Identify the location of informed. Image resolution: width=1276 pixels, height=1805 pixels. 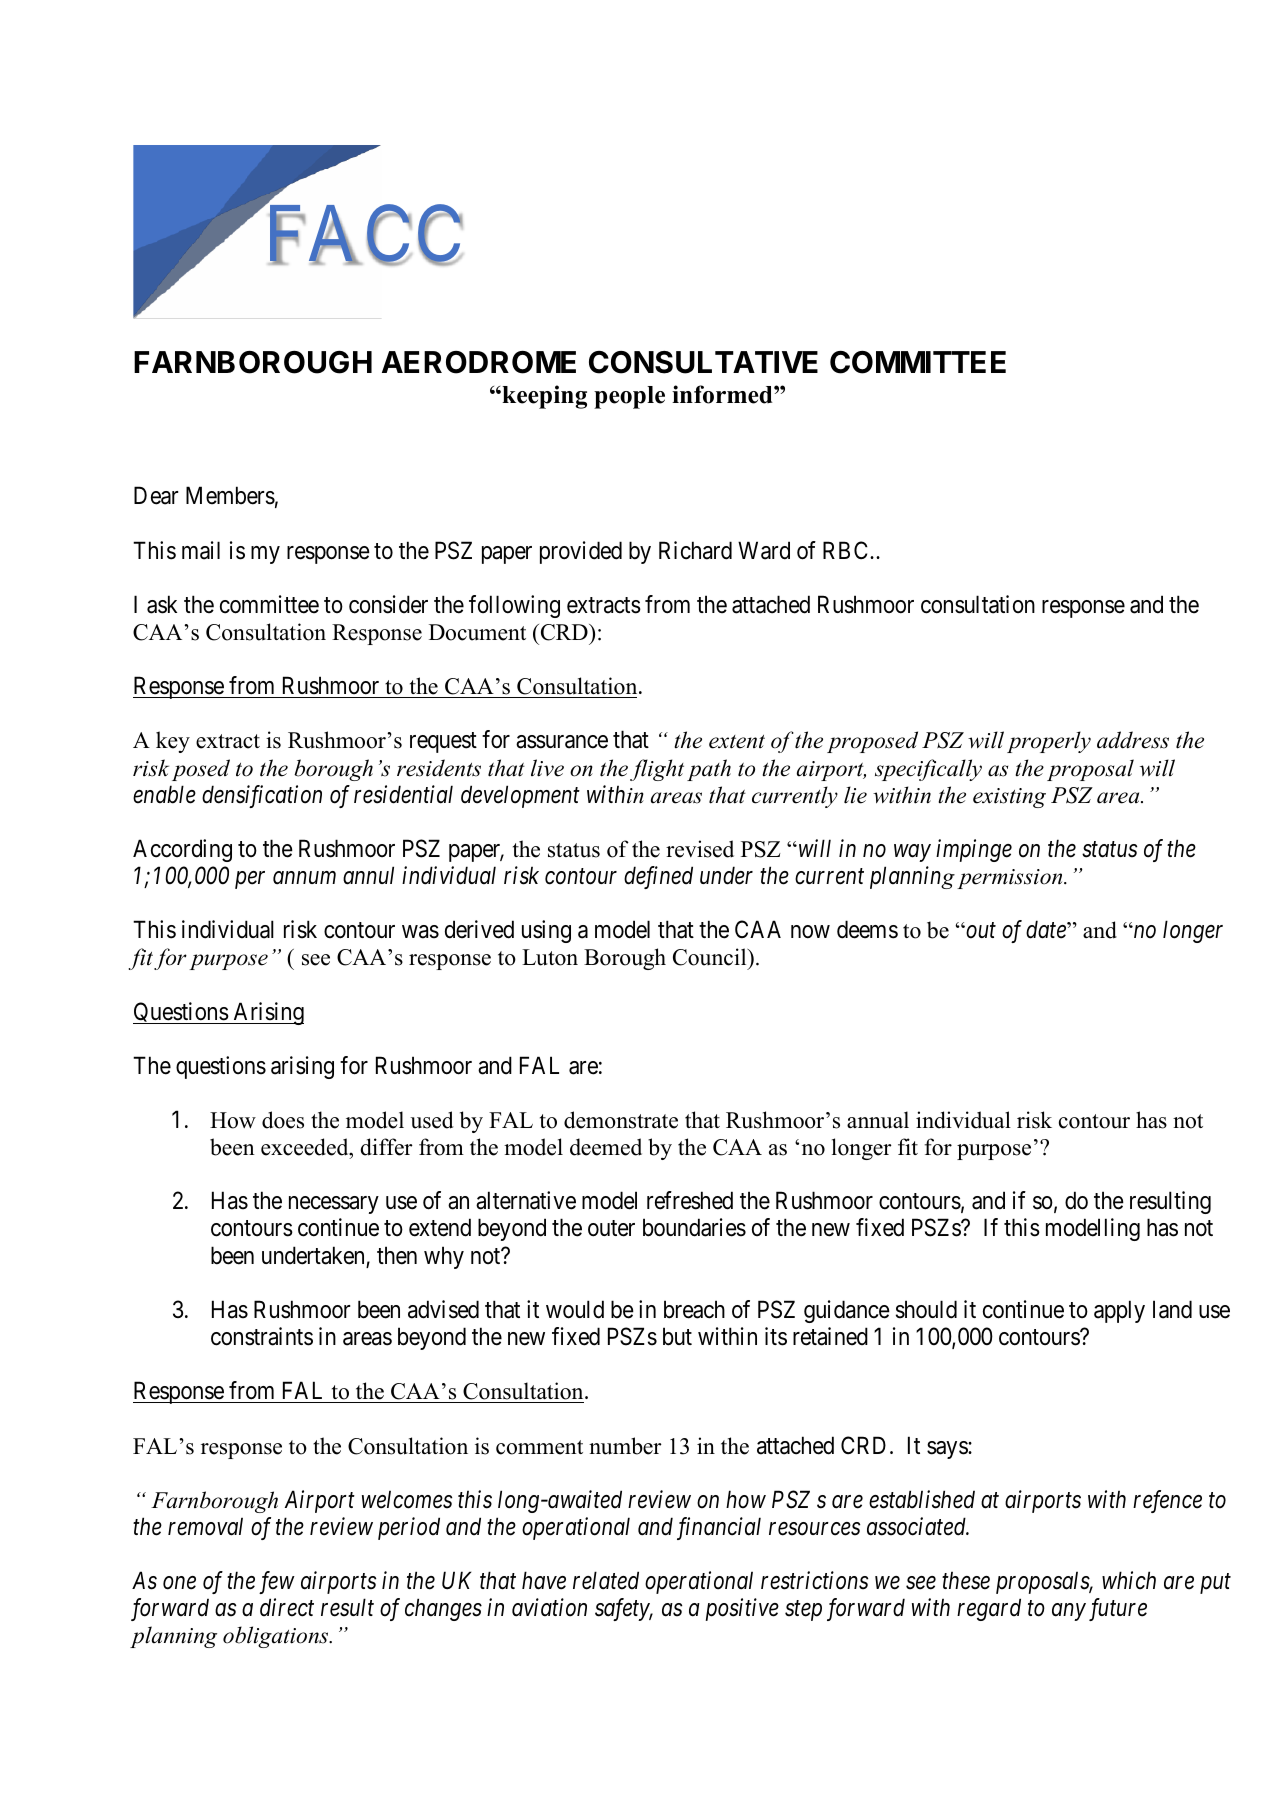
(723, 394).
